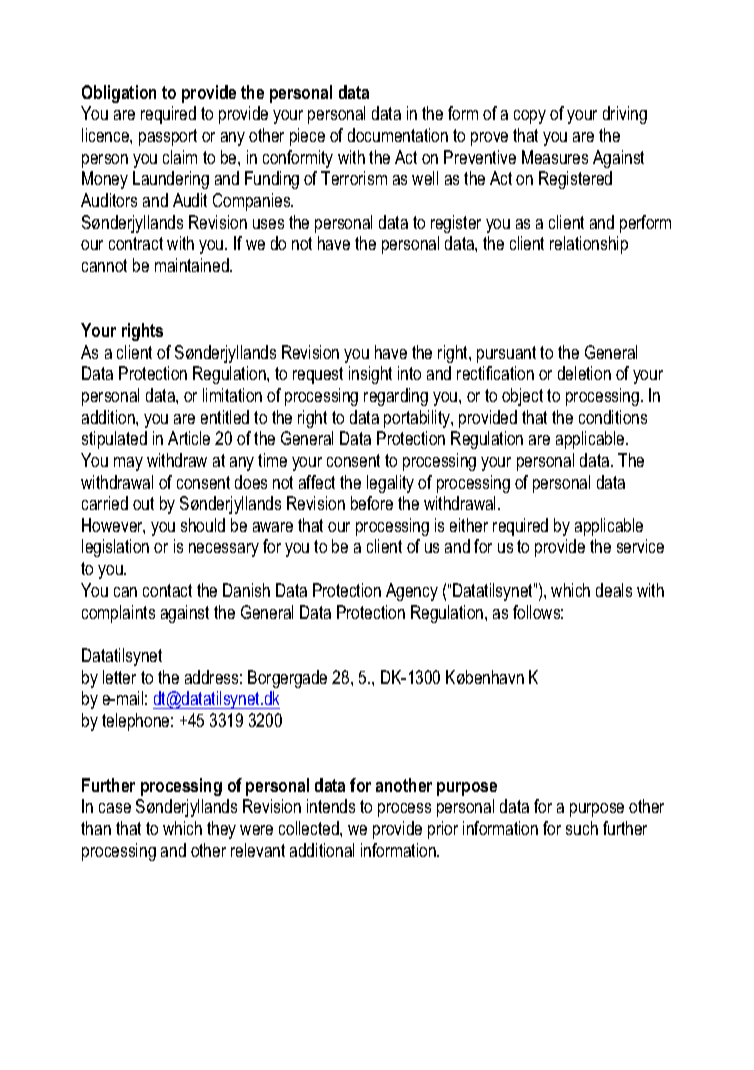 The image size is (754, 1070). I want to click on case, so click(115, 808).
